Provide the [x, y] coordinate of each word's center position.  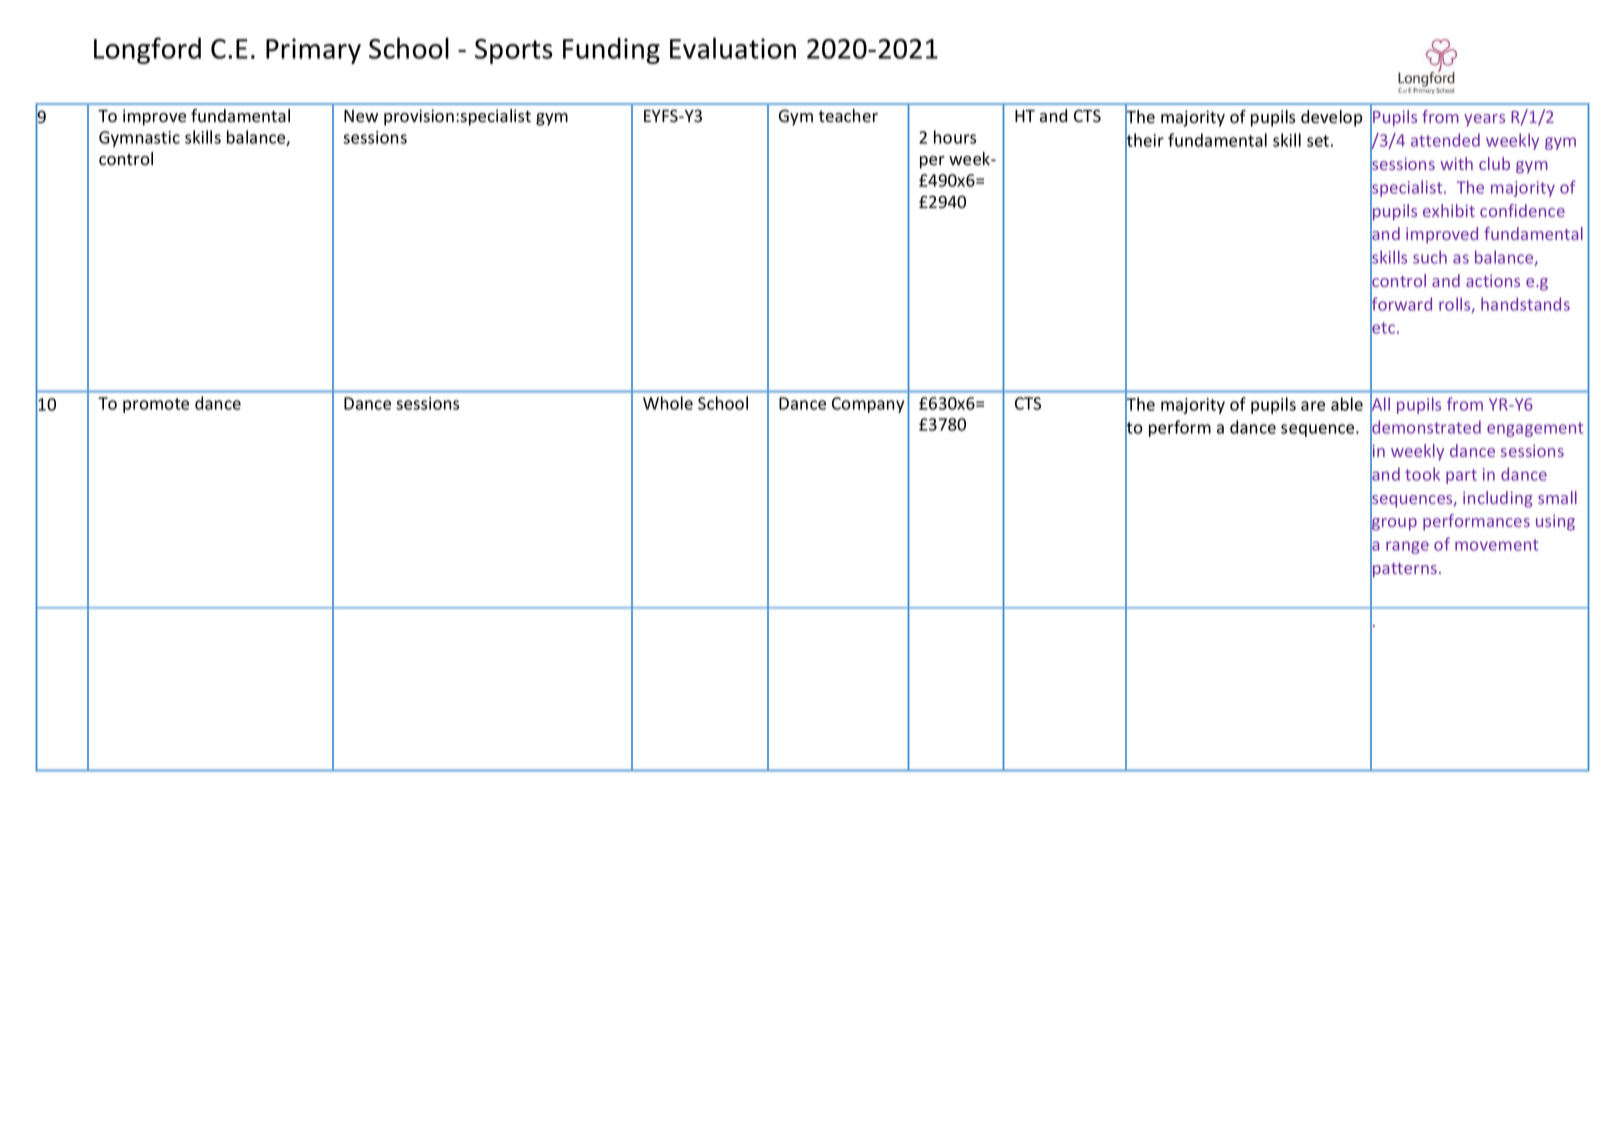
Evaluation [733, 48]
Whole [668, 403]
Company [868, 405]
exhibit [1449, 210]
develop [1331, 118]
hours [955, 137]
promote [156, 405]
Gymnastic [139, 139]
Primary [313, 51]
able [1347, 404]
